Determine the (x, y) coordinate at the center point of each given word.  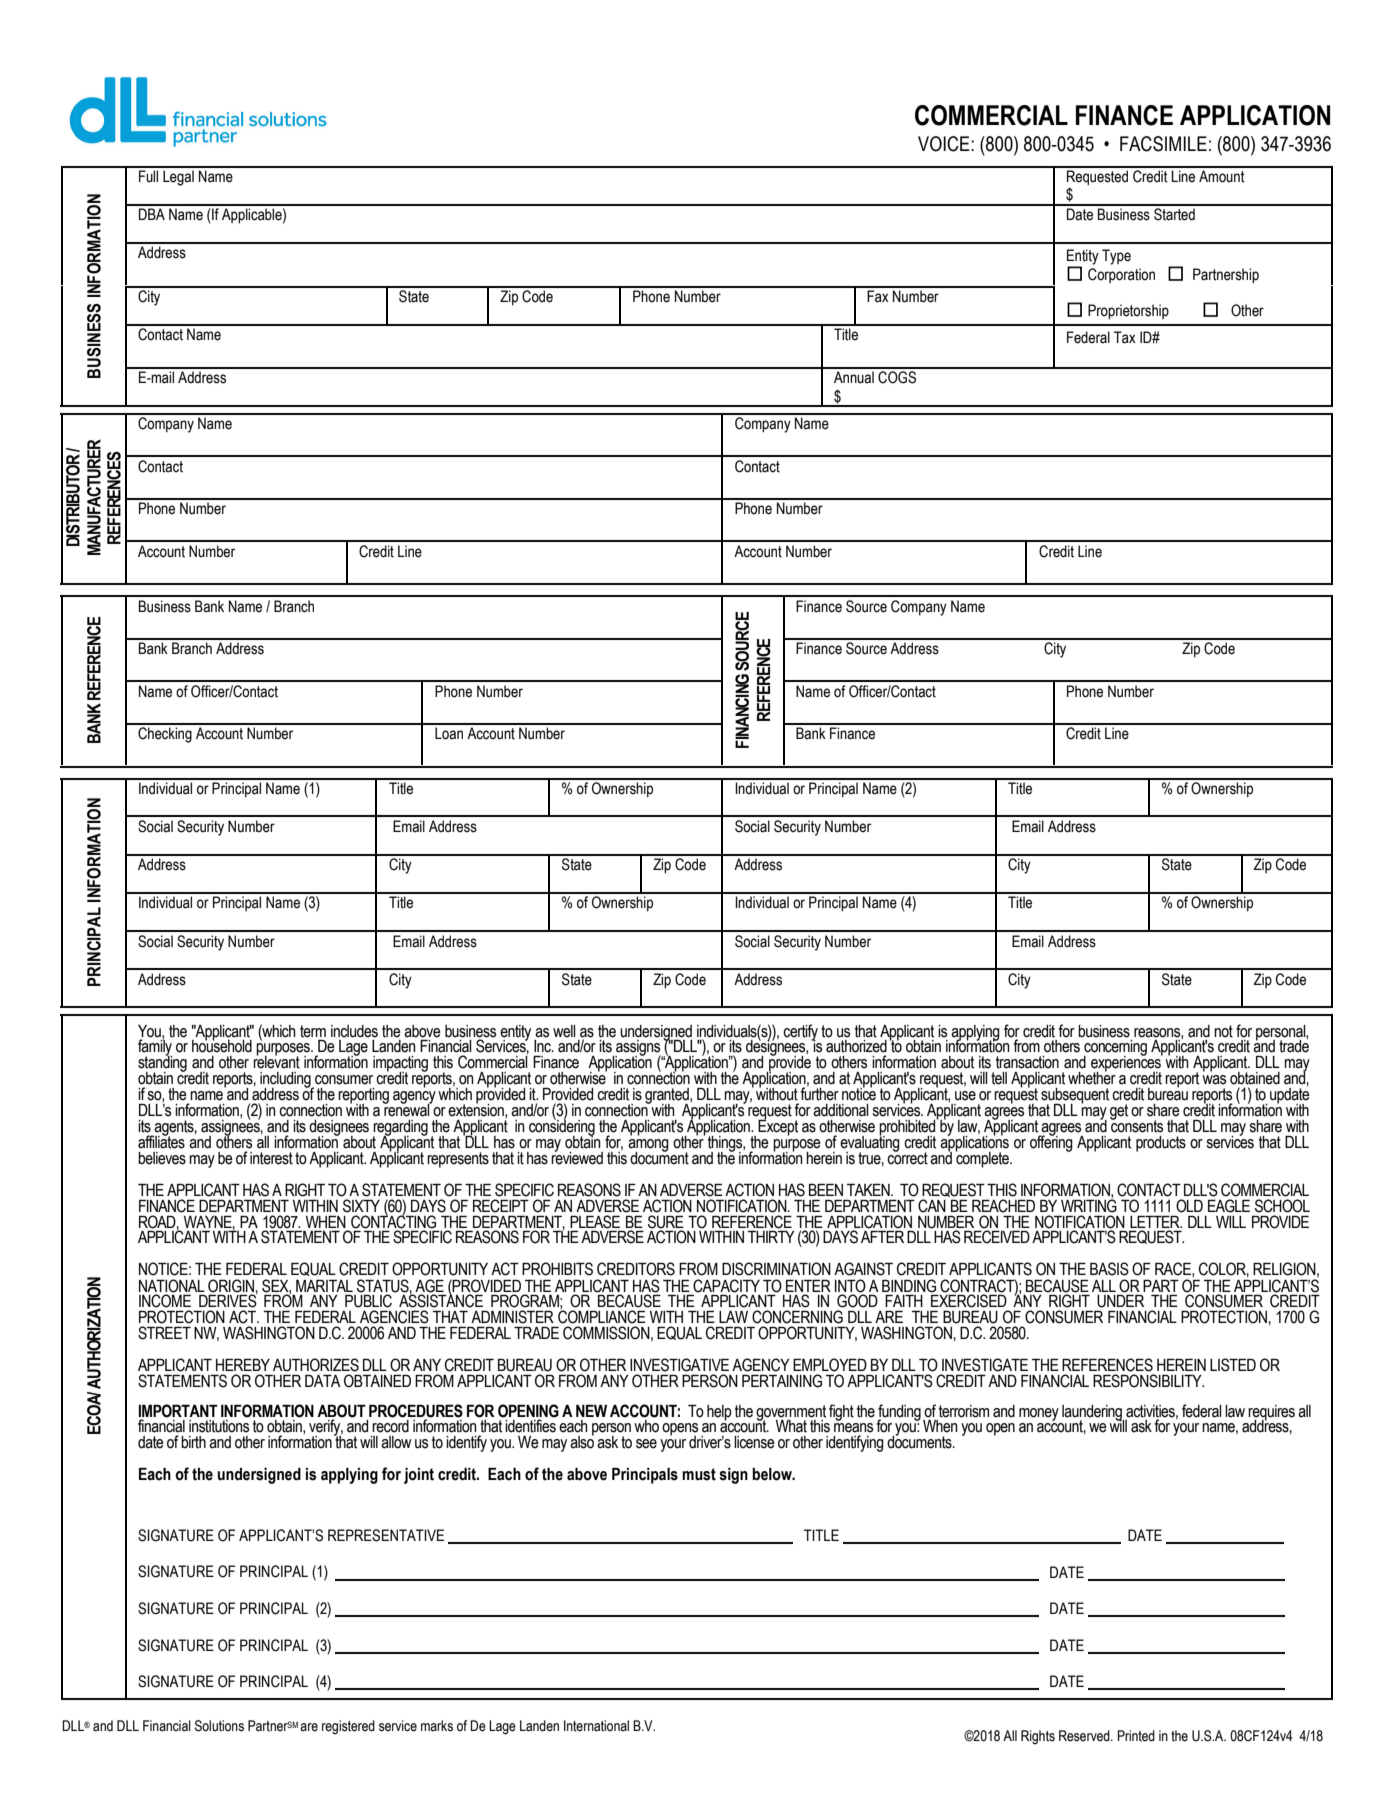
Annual (854, 377)
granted (668, 1097)
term (313, 1031)
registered (348, 1727)
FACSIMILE (1163, 144)
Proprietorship (1128, 312)
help (719, 1413)
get (1119, 1112)
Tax (1125, 337)
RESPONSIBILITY (1148, 1381)
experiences (1127, 1064)
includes (354, 1031)
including (286, 1081)
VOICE (945, 144)
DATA (323, 1381)
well (564, 1031)
